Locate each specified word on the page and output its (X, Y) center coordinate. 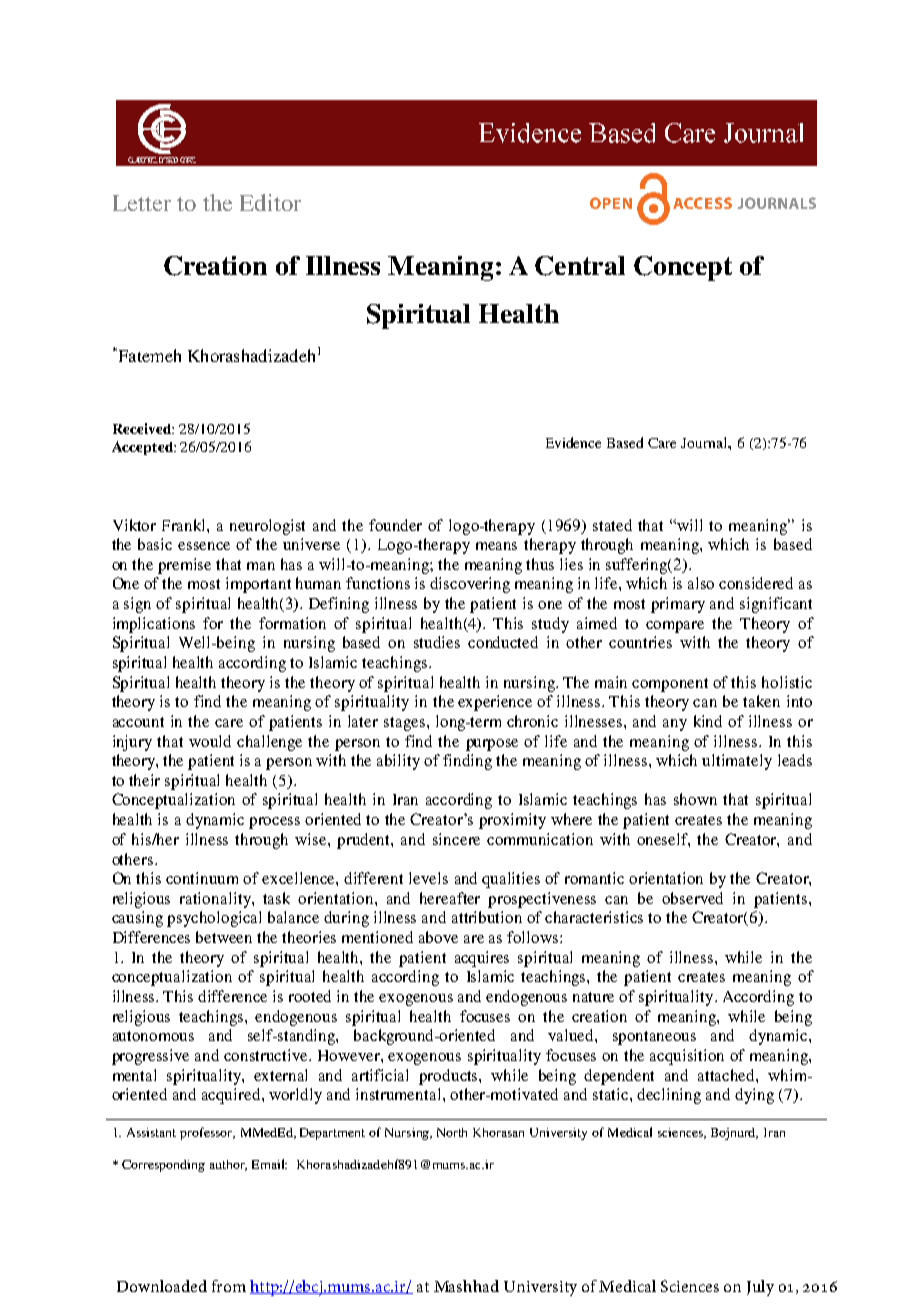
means (496, 546)
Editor (270, 202)
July (760, 1288)
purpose (492, 745)
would (210, 741)
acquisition (687, 1057)
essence (204, 546)
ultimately (737, 762)
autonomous (153, 1036)
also (701, 583)
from (229, 1286)
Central (580, 266)
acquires (482, 959)
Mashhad (466, 1286)
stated (612, 525)
